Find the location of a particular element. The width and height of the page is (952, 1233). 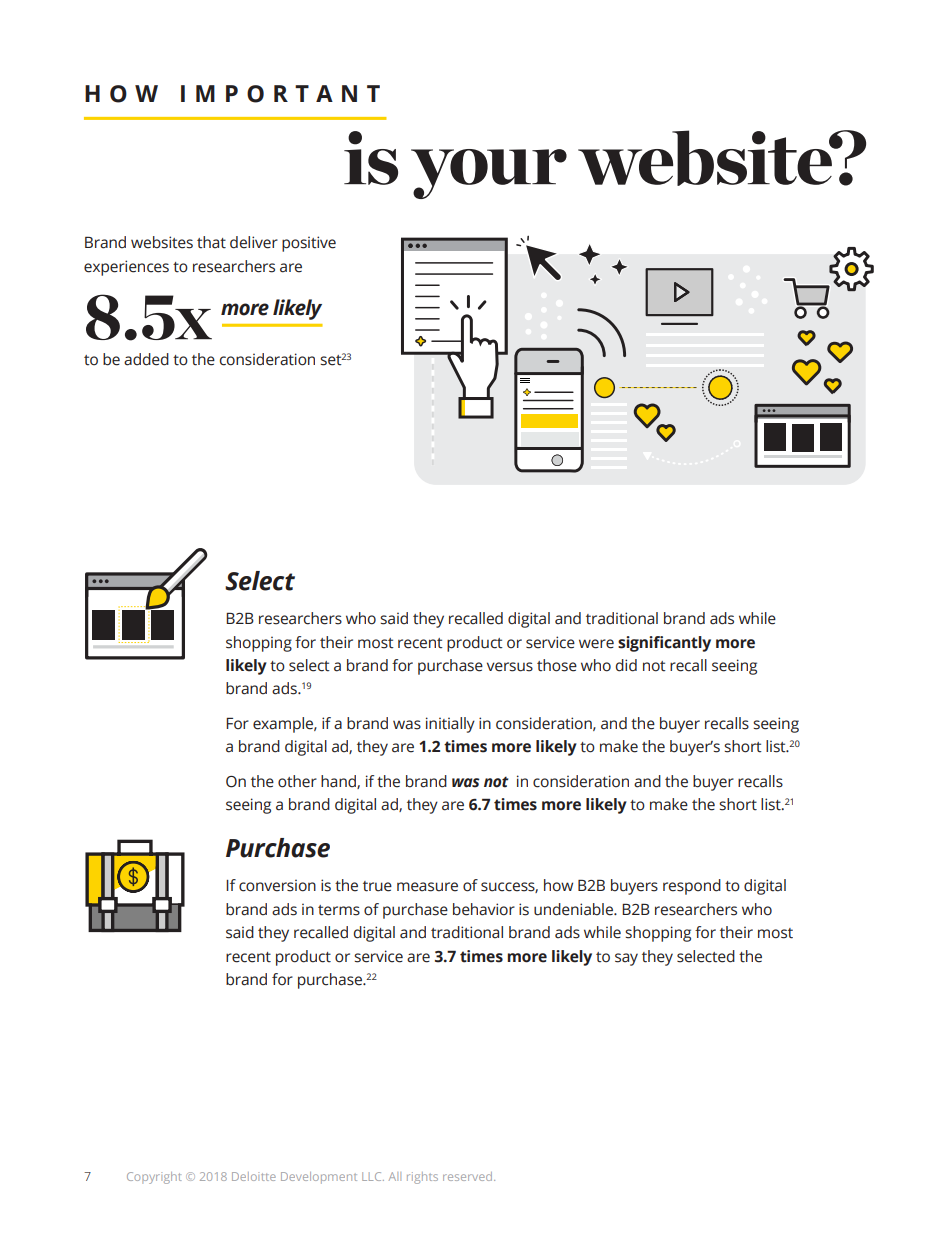

rights is located at coordinates (422, 1178).
